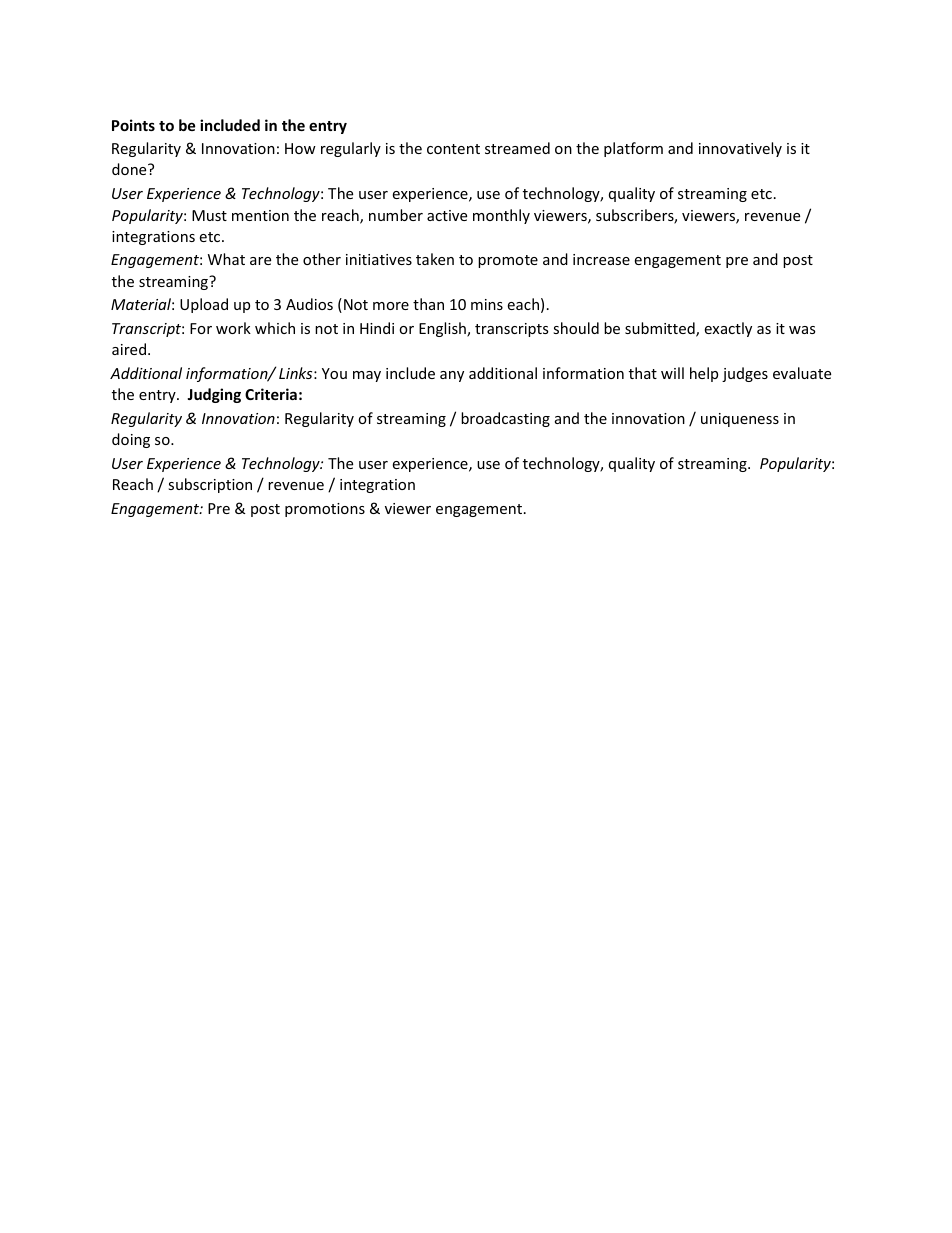 This page has width=952, height=1233. What do you see at coordinates (740, 149) in the page?
I see `innovatively` at bounding box center [740, 149].
